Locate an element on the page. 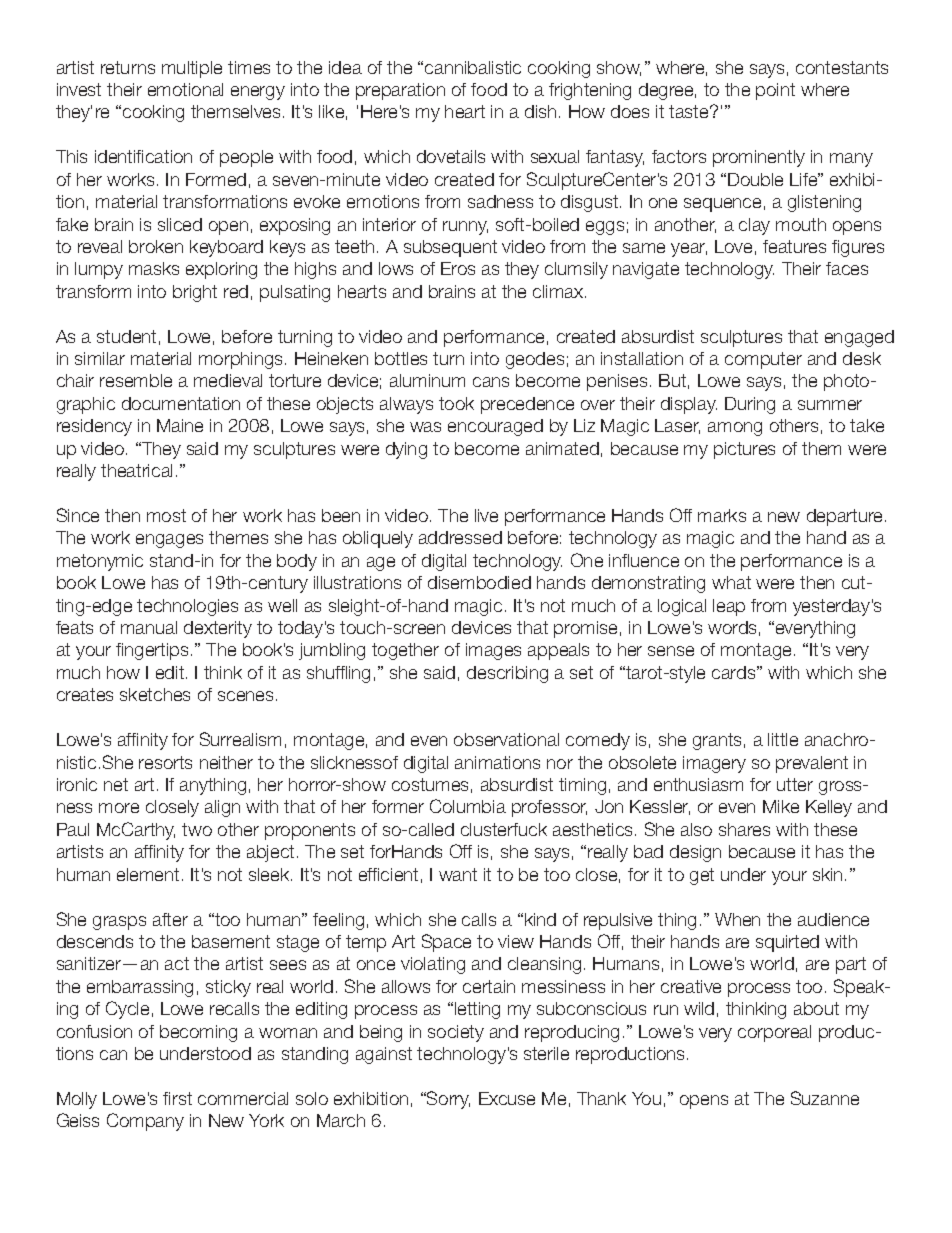 The image size is (952, 1233). manual is located at coordinates (149, 627).
